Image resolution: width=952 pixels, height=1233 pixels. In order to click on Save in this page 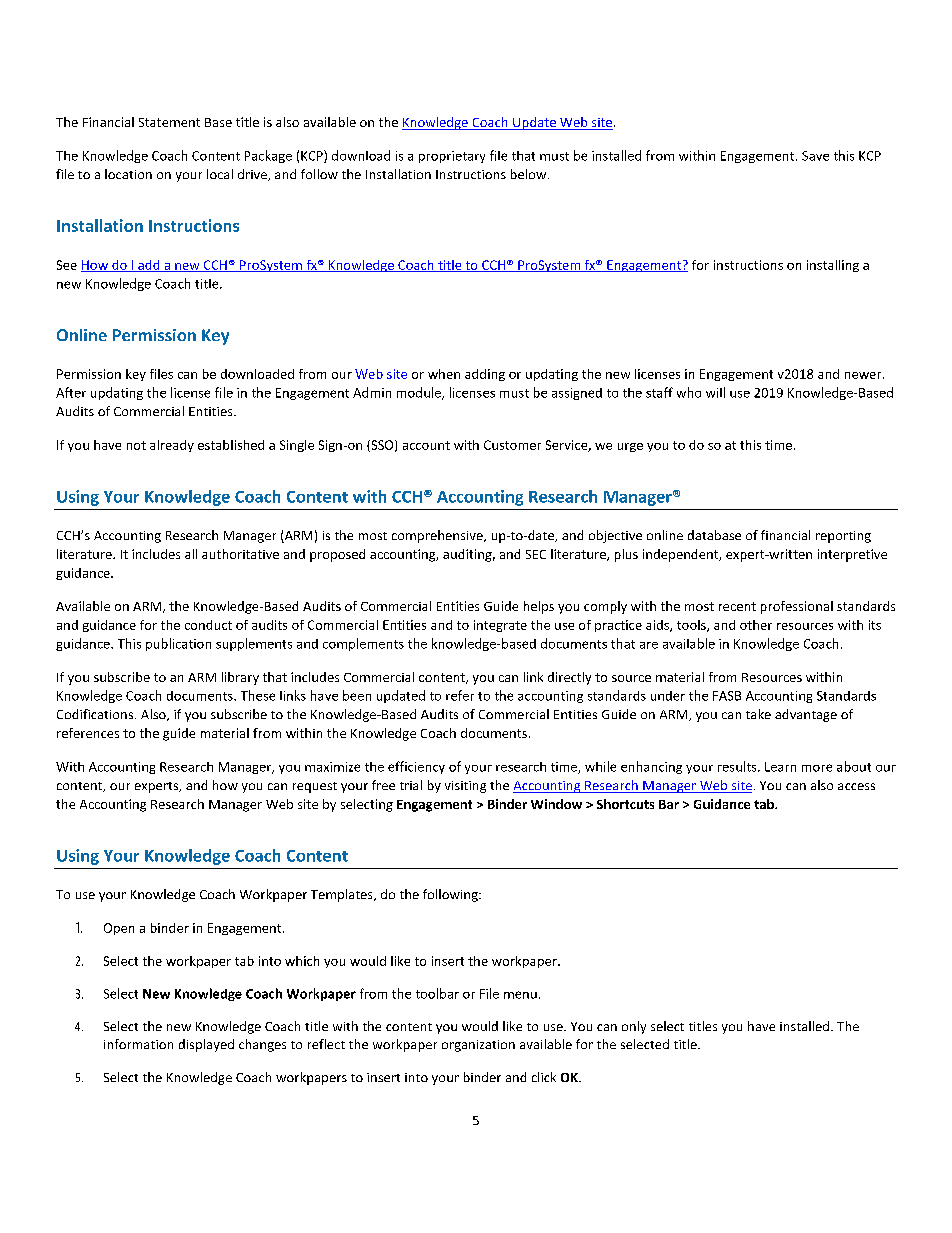, I will do `click(815, 156)`.
